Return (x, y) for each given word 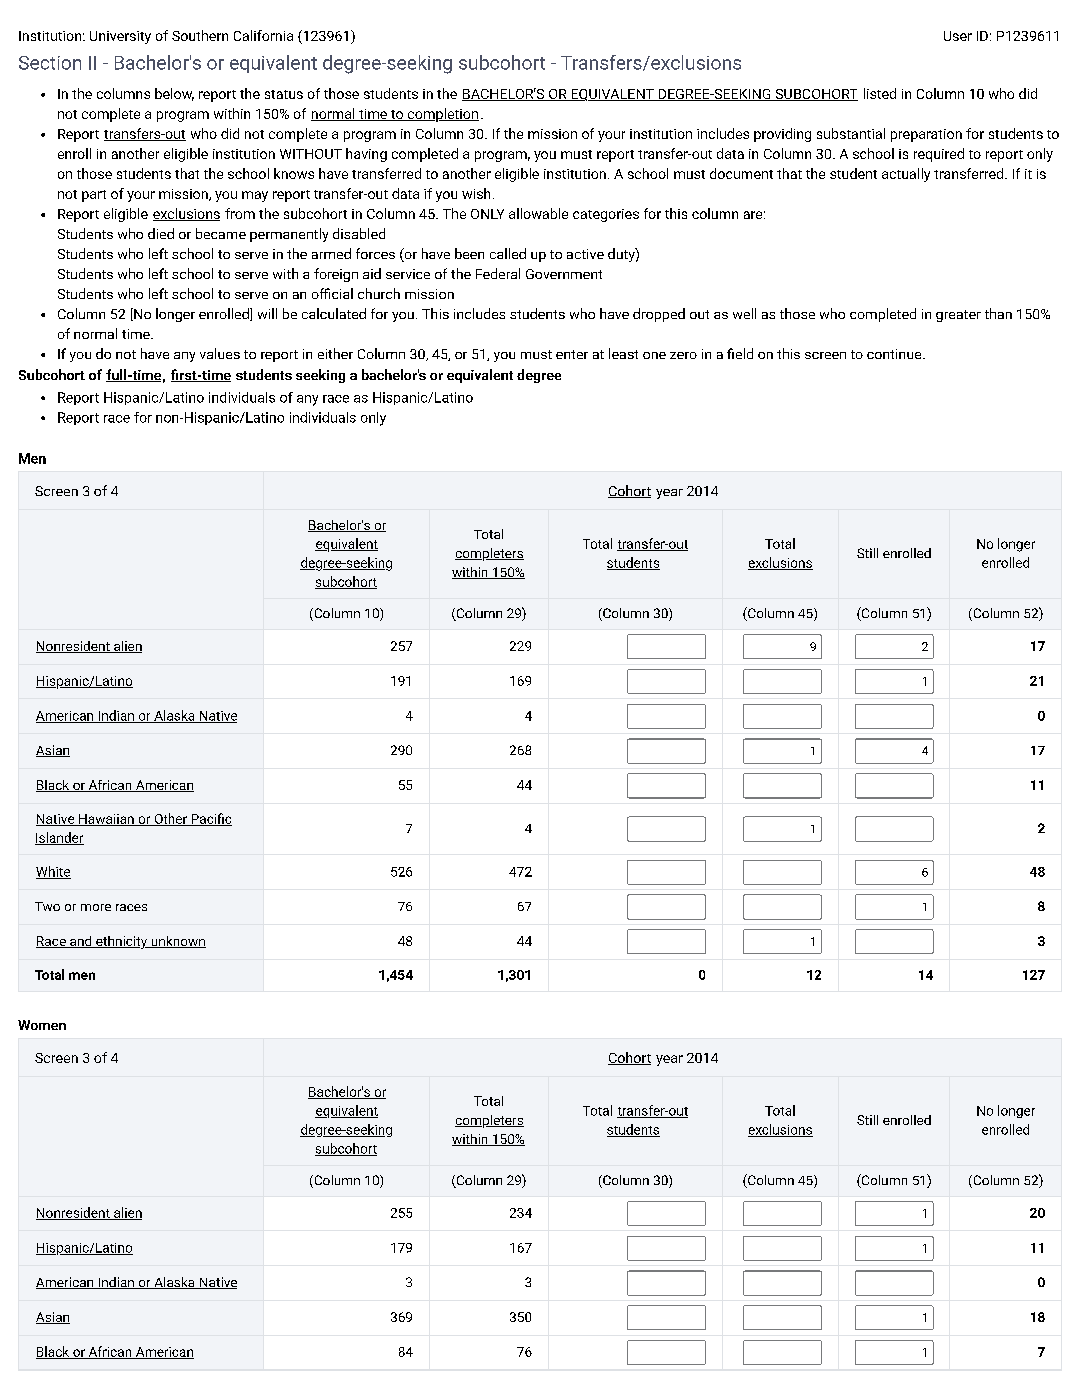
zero (683, 355)
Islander (59, 838)
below (174, 94)
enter (572, 354)
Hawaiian (106, 820)
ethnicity (121, 942)
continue (895, 354)
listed (880, 93)
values (220, 353)
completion (442, 115)
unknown (177, 942)
